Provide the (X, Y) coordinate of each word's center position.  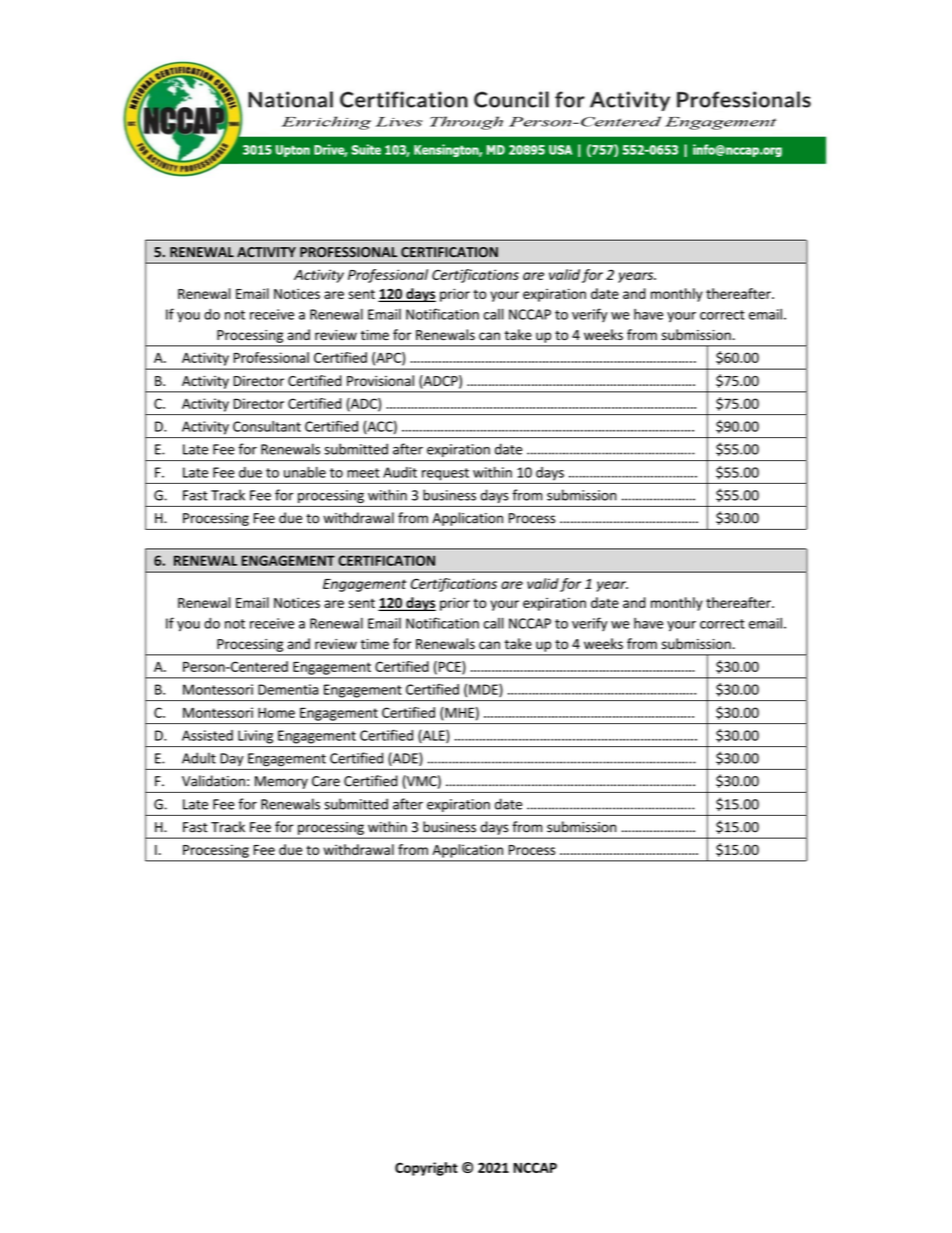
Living (255, 737)
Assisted (207, 735)
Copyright (426, 1169)
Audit (400, 472)
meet (363, 473)
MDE (484, 690)
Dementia (288, 689)
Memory (281, 782)
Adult (199, 758)
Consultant (267, 426)
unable (305, 472)
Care (326, 781)
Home (276, 712)
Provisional (380, 380)
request (445, 474)
